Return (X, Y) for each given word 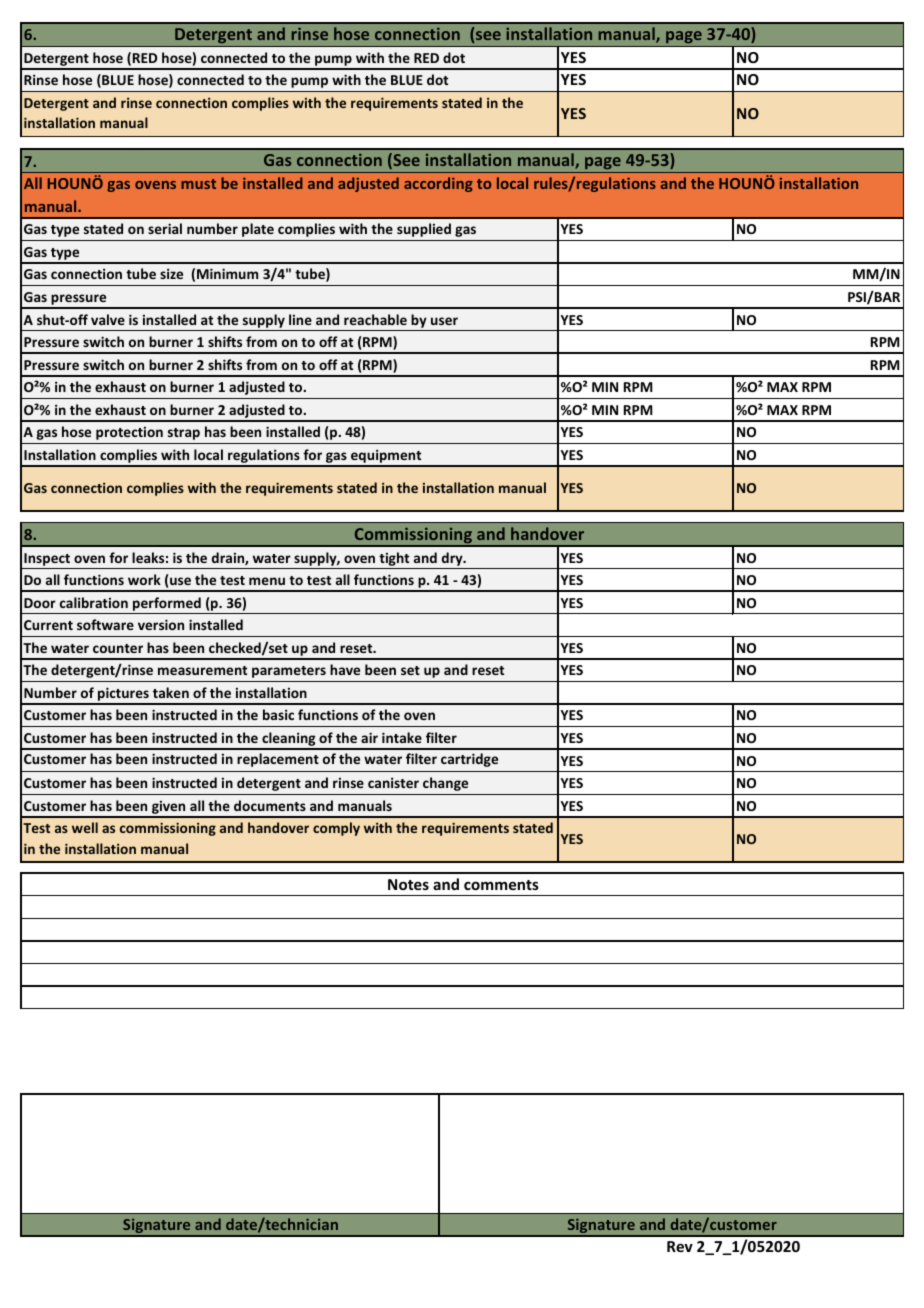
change (445, 784)
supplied (424, 230)
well (85, 827)
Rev (680, 1246)
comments (501, 885)
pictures (123, 695)
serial (165, 228)
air (369, 737)
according (438, 184)
